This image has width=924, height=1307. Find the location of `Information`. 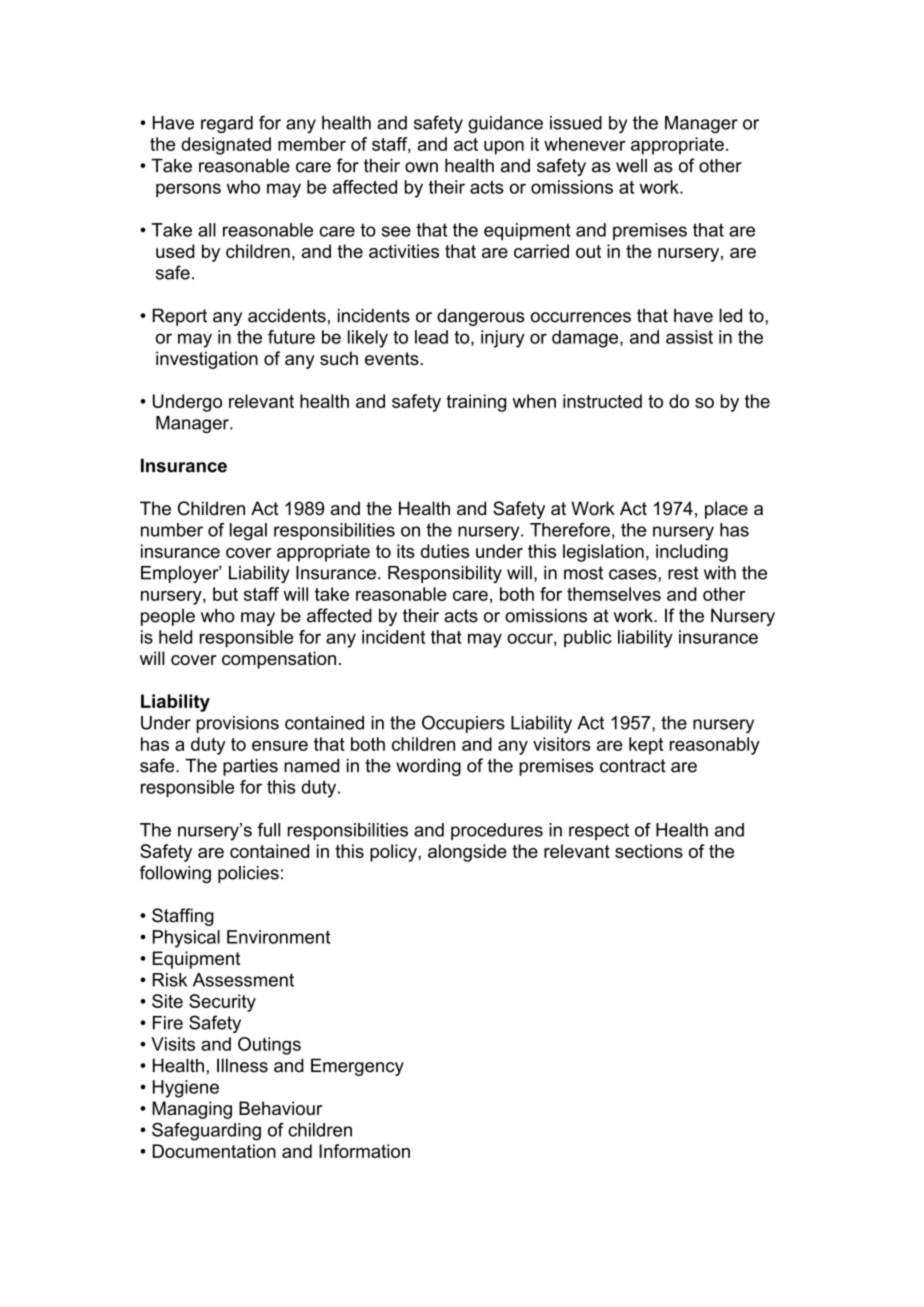

Information is located at coordinates (364, 1151).
